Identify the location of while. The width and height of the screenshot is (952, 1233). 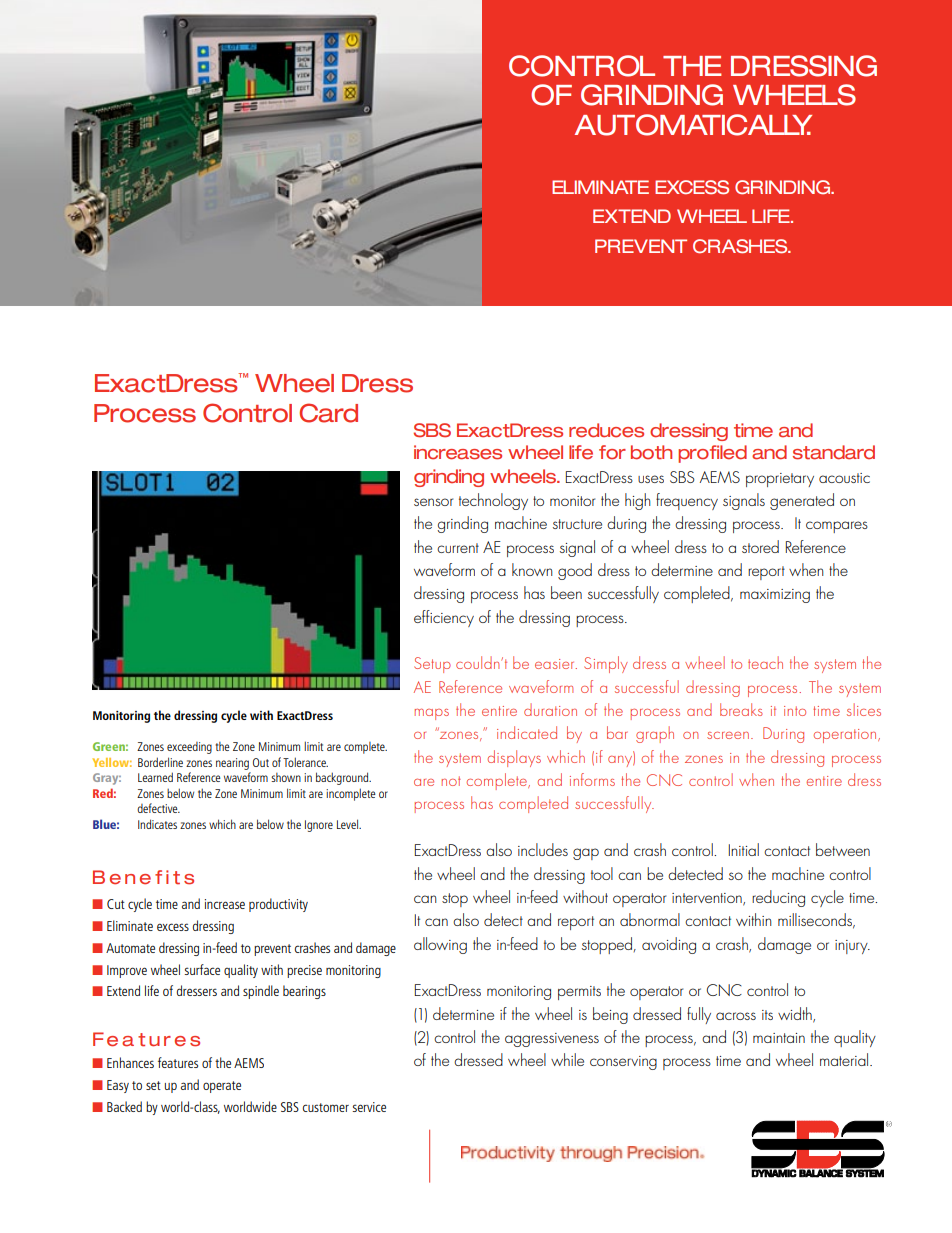
(567, 1059).
